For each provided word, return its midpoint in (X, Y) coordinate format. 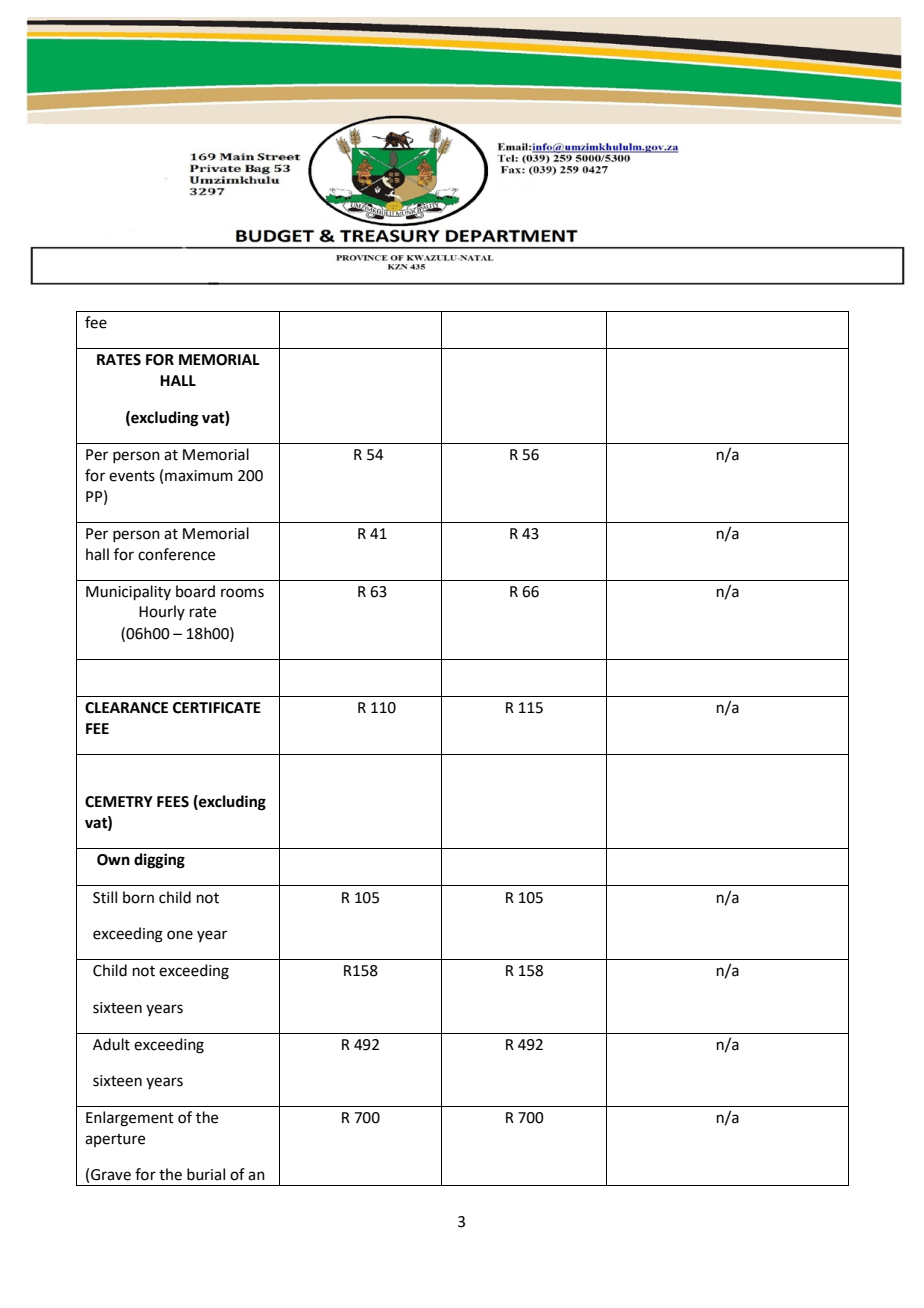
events (132, 476)
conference (176, 554)
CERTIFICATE (217, 708)
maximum (199, 476)
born (138, 897)
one (180, 935)
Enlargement (130, 1119)
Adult (111, 1044)
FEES (173, 802)
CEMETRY (119, 802)
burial (206, 1174)
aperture (115, 1140)
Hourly (162, 612)
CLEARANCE (126, 708)
